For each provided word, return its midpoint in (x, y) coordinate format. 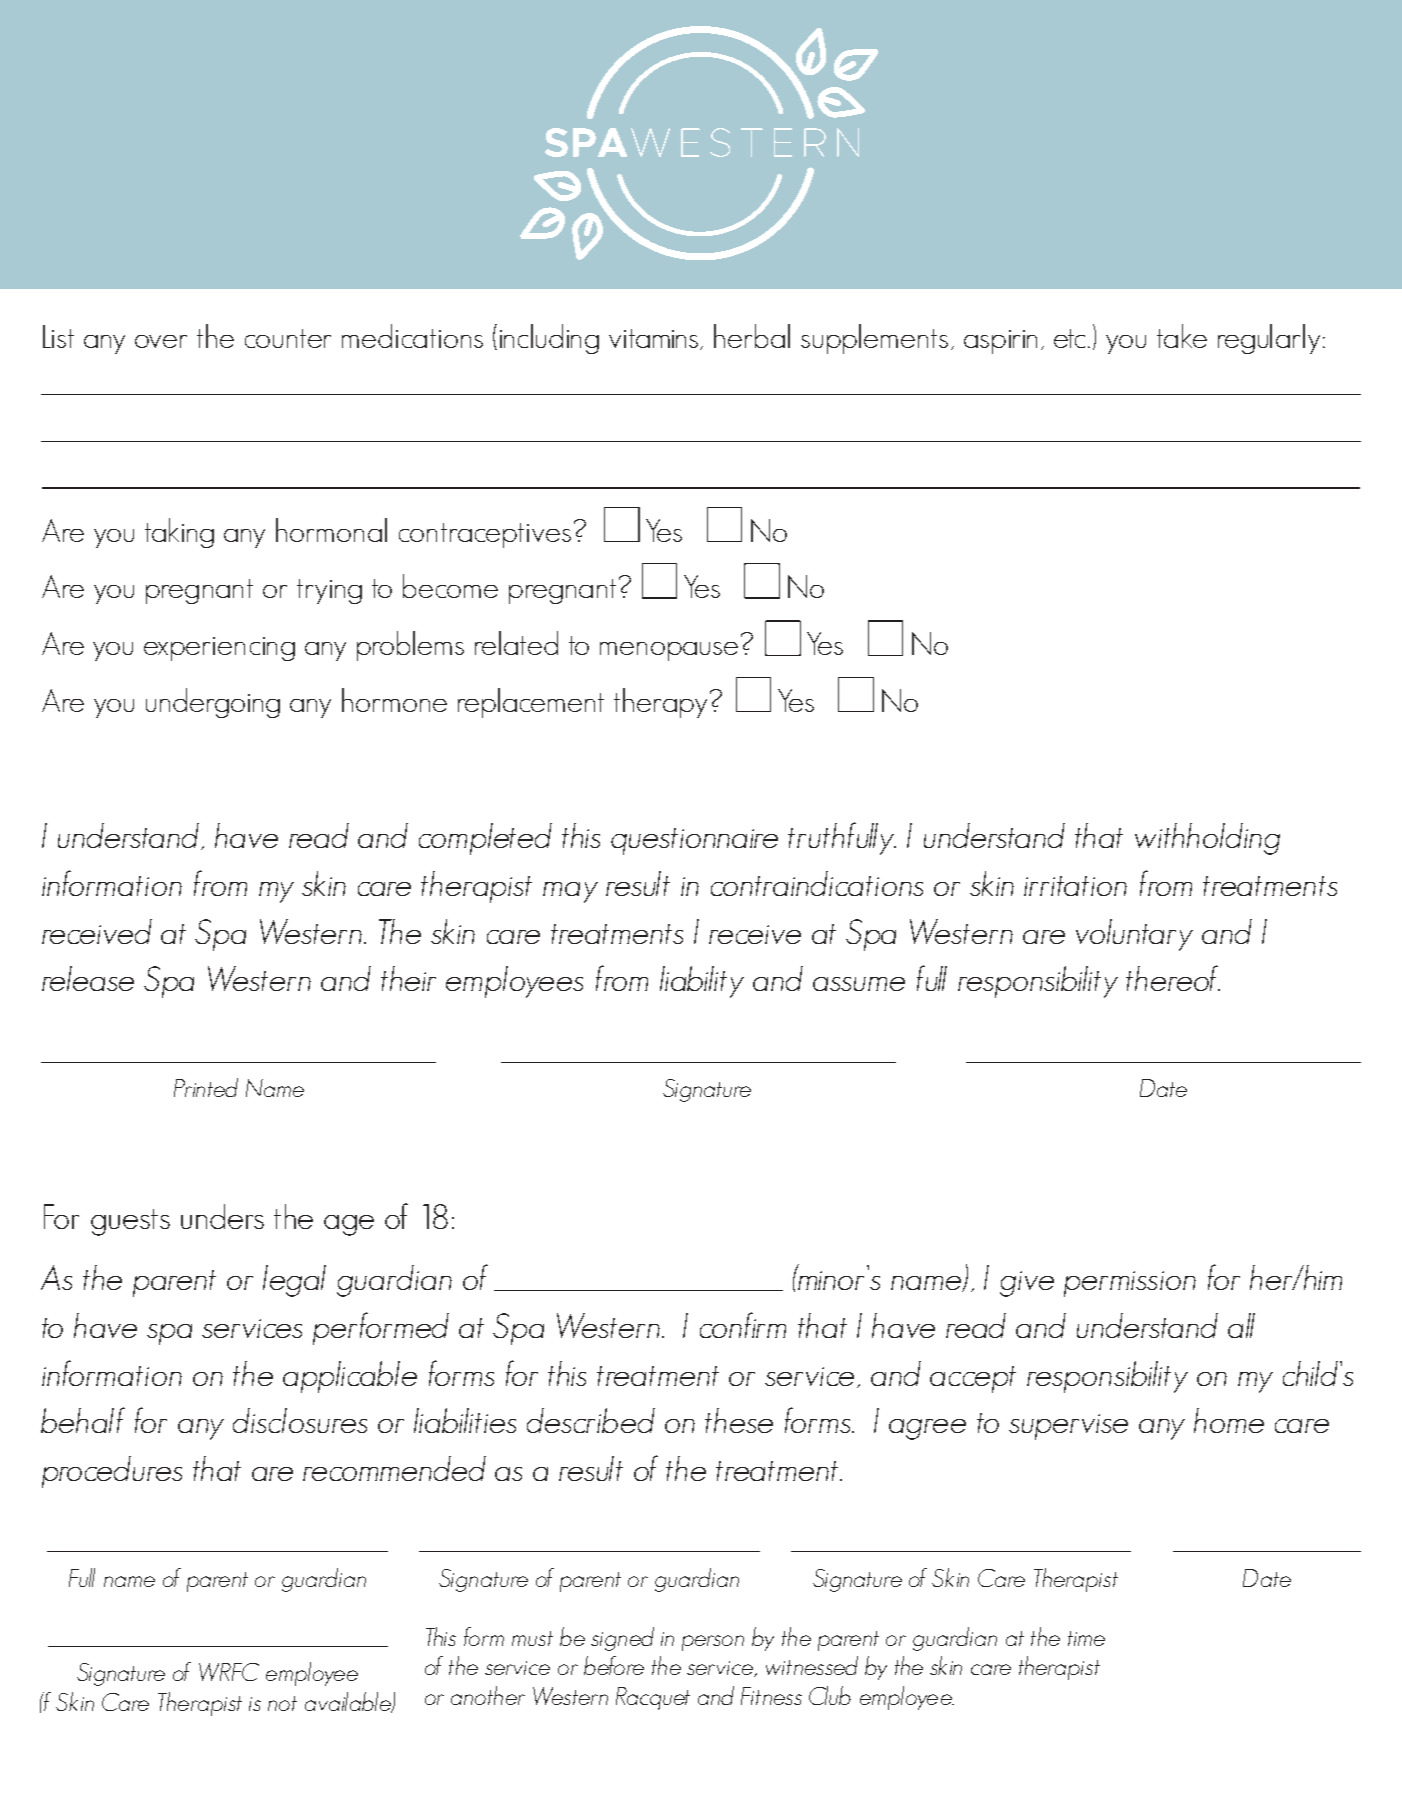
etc (1071, 338)
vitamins (655, 339)
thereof (1173, 978)
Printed (206, 1087)
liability (702, 982)
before (614, 1665)
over (161, 341)
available (349, 1702)
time (1086, 1638)
